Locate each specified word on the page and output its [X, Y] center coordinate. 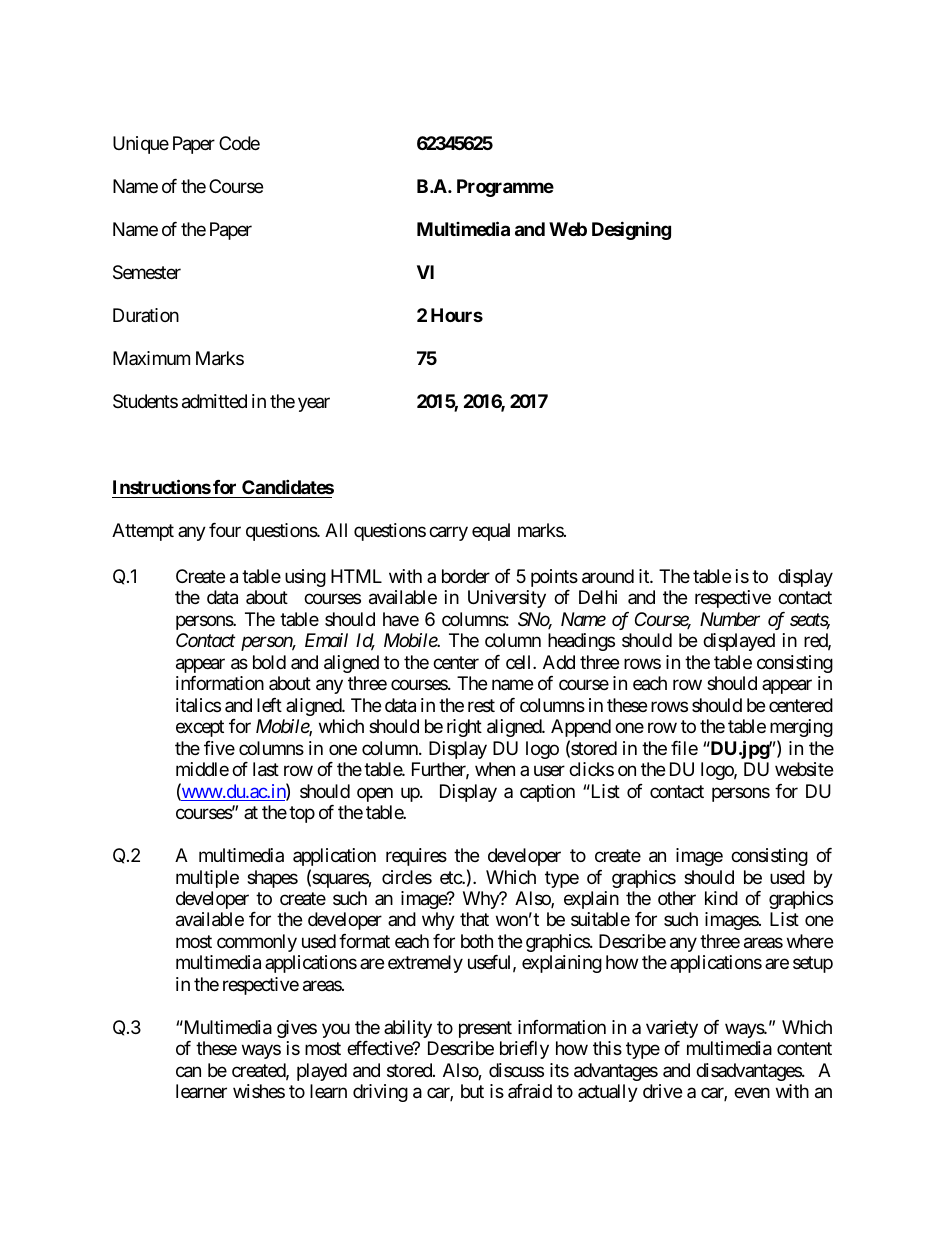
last [266, 769]
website [804, 769]
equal [491, 532]
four [225, 530]
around [608, 576]
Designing [631, 230]
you [336, 1030]
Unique [141, 145]
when [495, 769]
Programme [505, 188]
